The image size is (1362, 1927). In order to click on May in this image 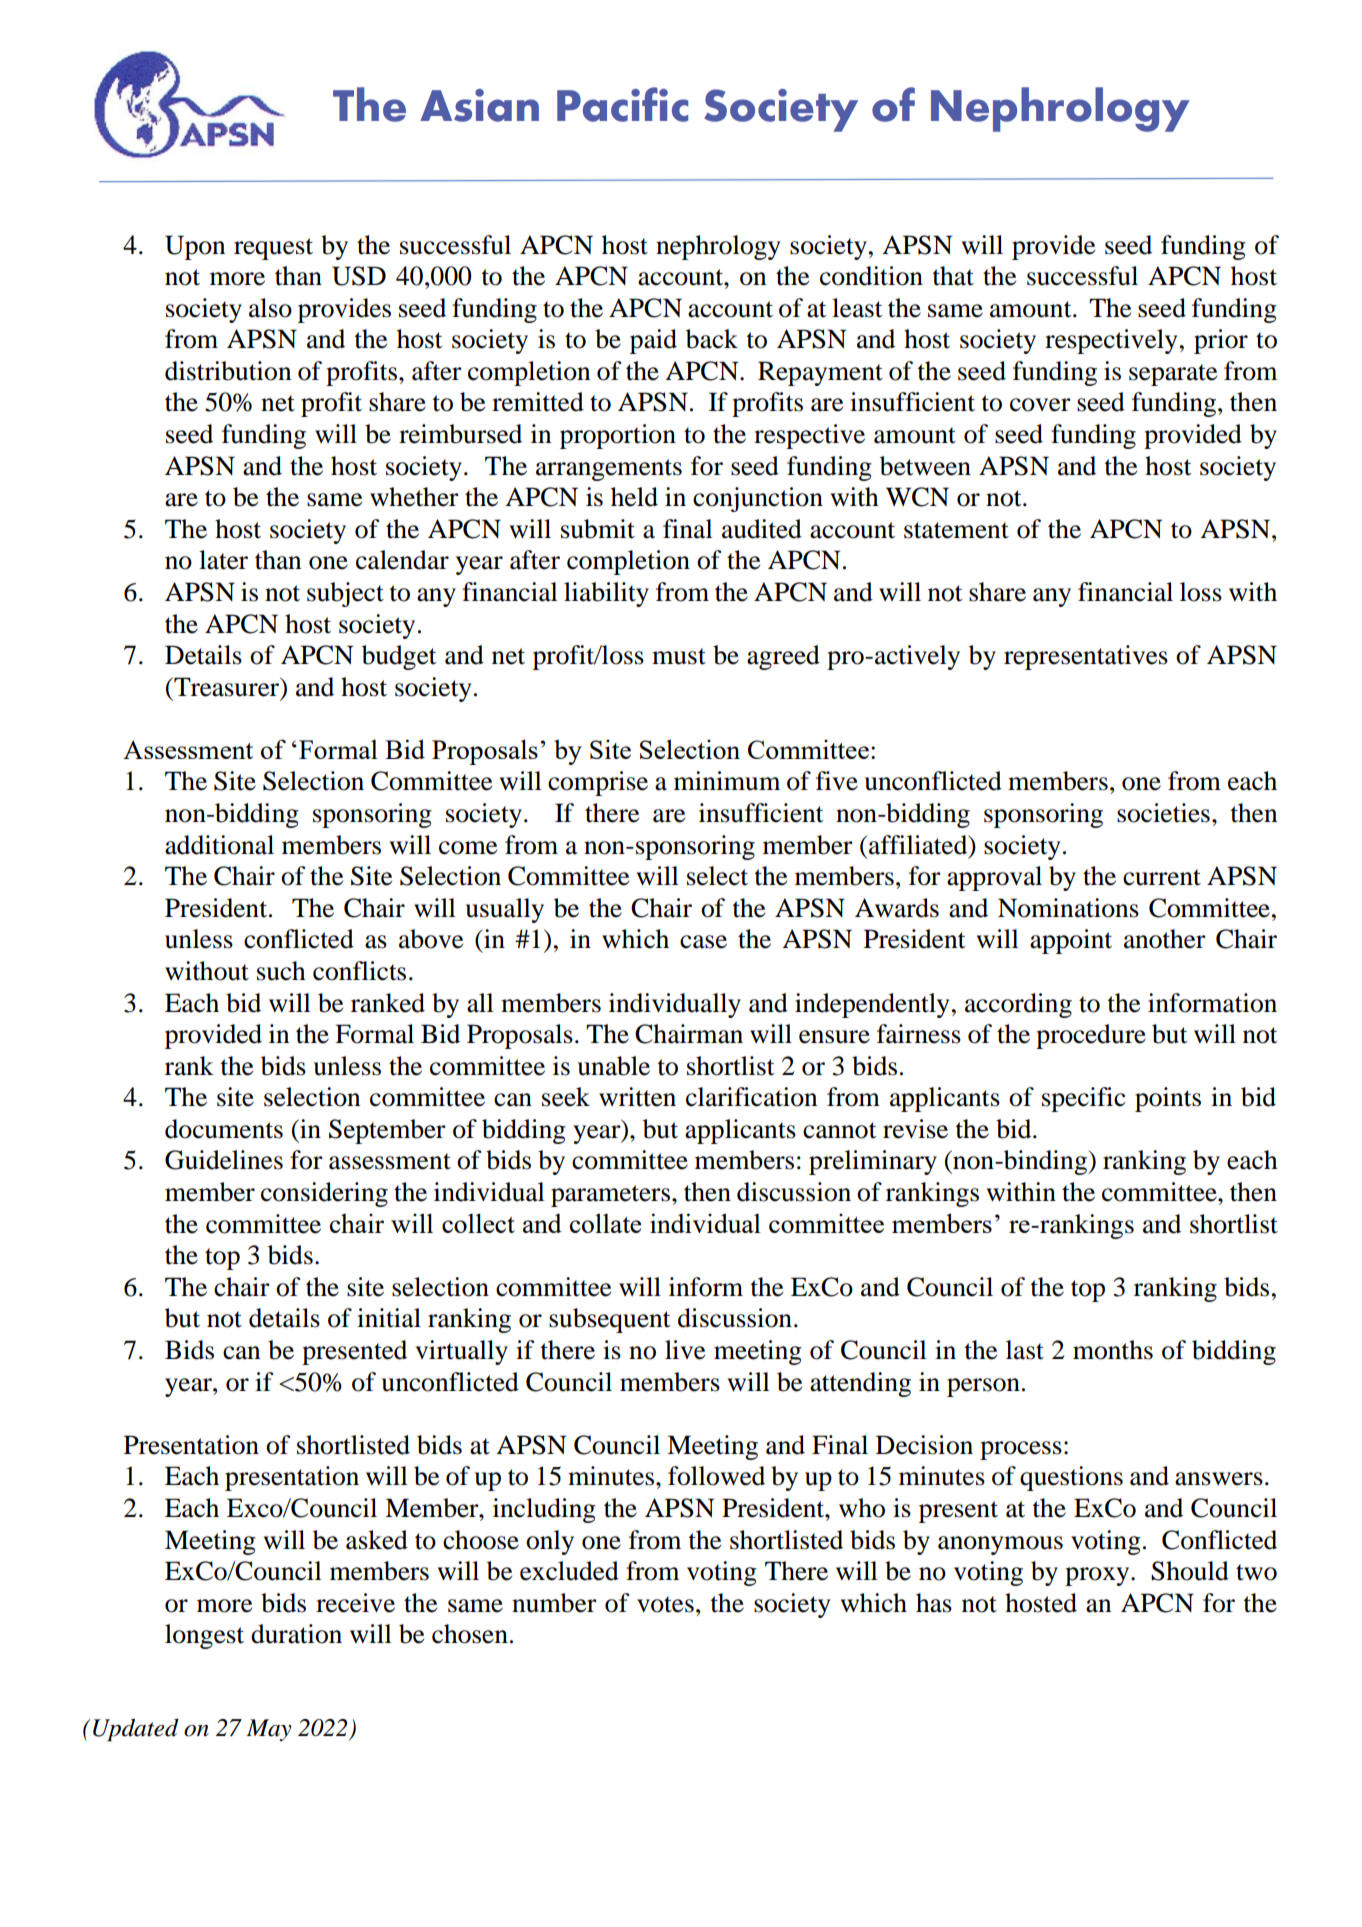, I will do `click(268, 1730)`.
